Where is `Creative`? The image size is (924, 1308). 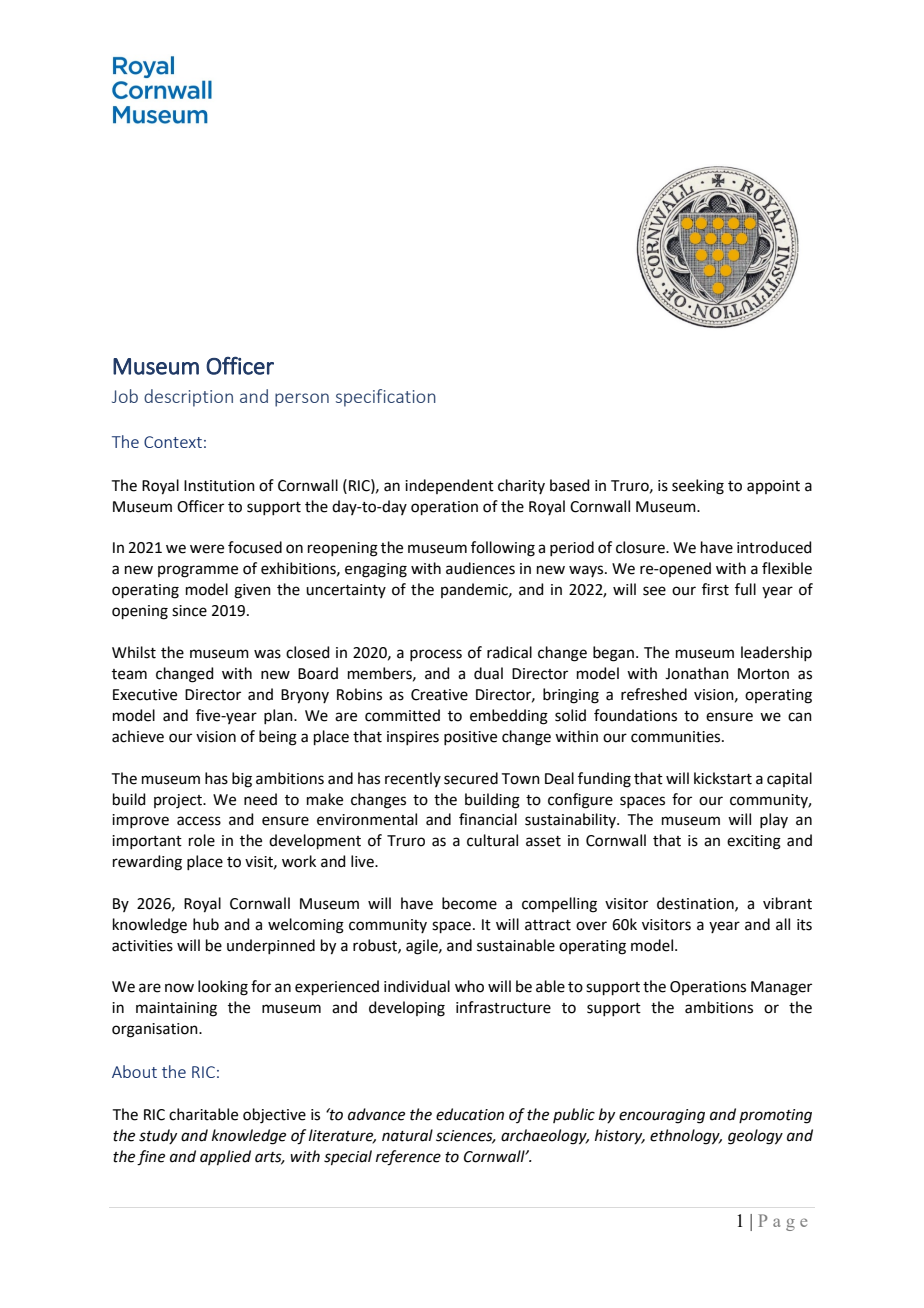
Creative is located at coordinates (439, 695).
